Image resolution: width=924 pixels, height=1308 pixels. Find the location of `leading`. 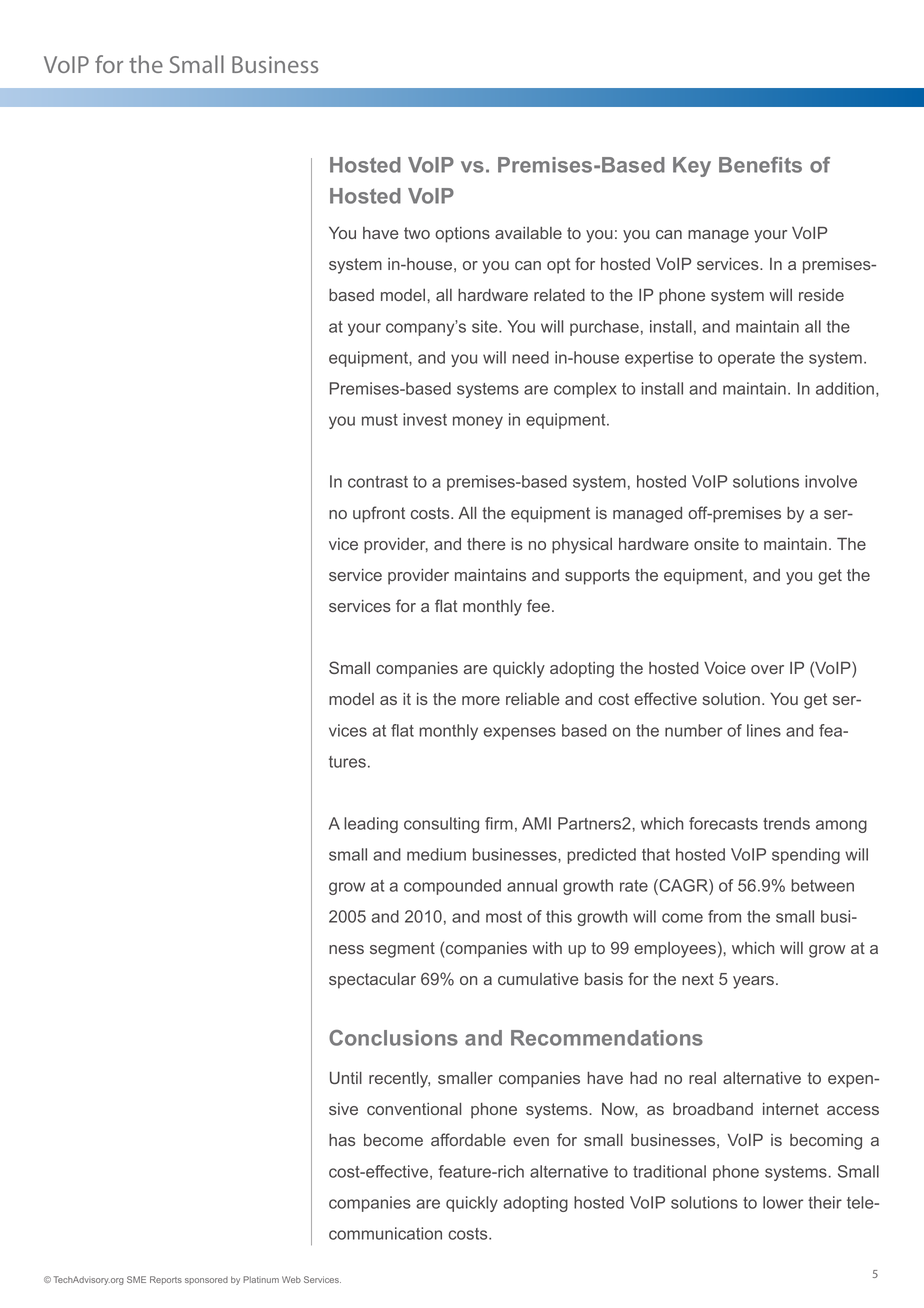

leading is located at coordinates (371, 825).
